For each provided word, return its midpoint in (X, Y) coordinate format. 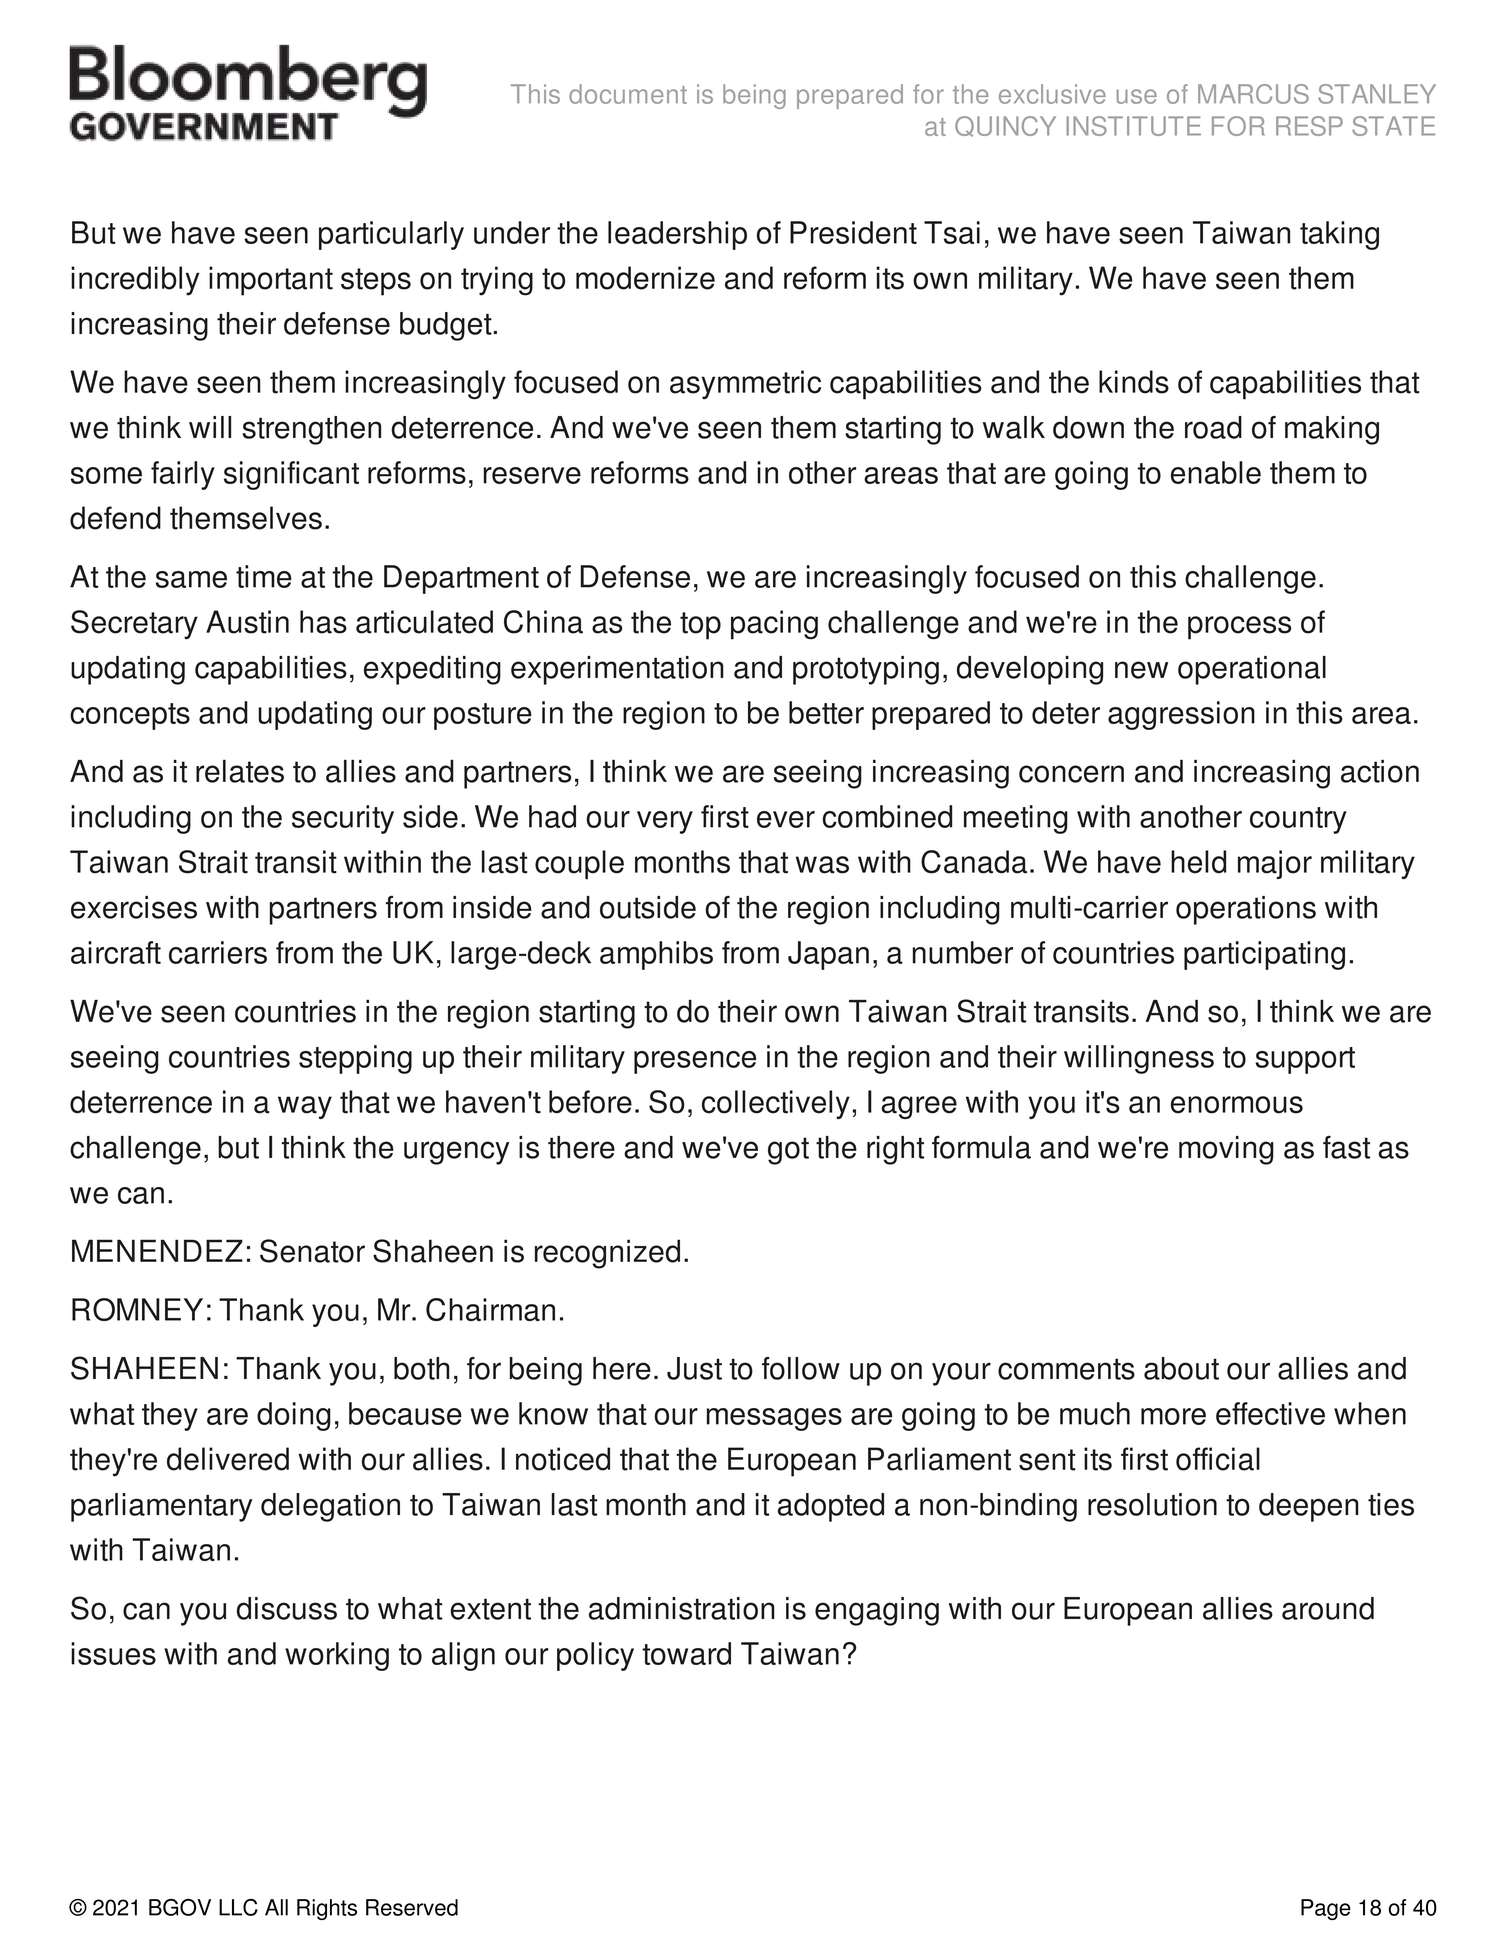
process (1239, 628)
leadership (677, 235)
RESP (1309, 126)
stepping (355, 1059)
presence (695, 1062)
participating (1264, 955)
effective (1270, 1413)
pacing (774, 625)
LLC (238, 1907)
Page (1326, 1909)
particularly (391, 235)
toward (686, 1653)
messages (774, 1419)
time (264, 576)
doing (294, 1416)
